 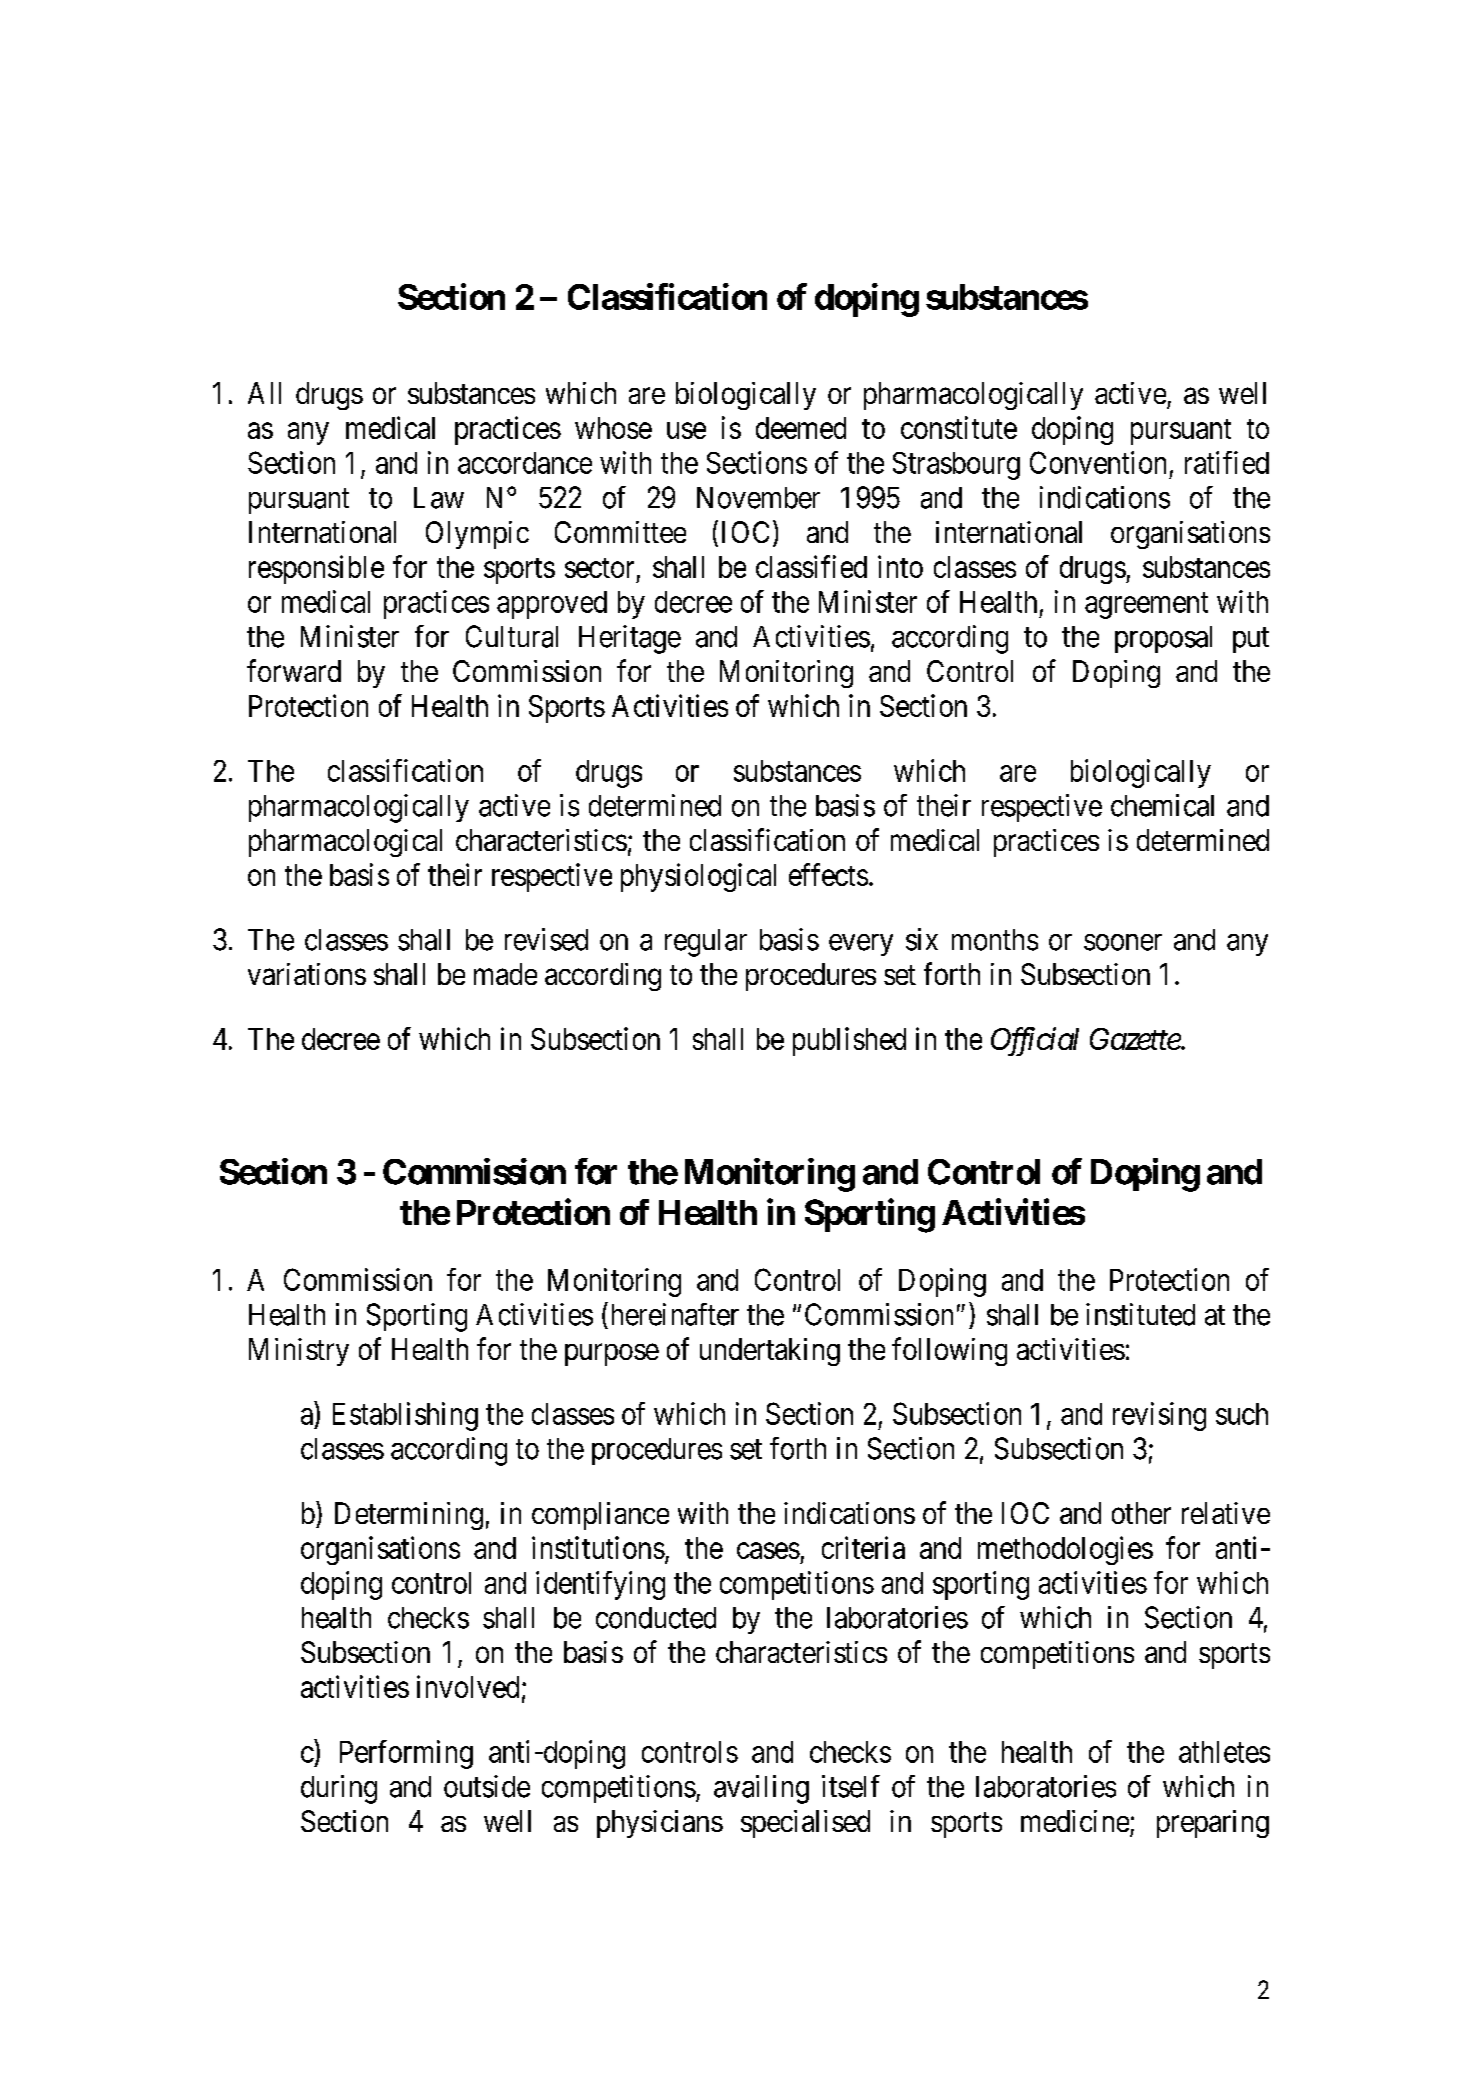 What do you see at coordinates (406, 1754) in the screenshot?
I see `Performing` at bounding box center [406, 1754].
